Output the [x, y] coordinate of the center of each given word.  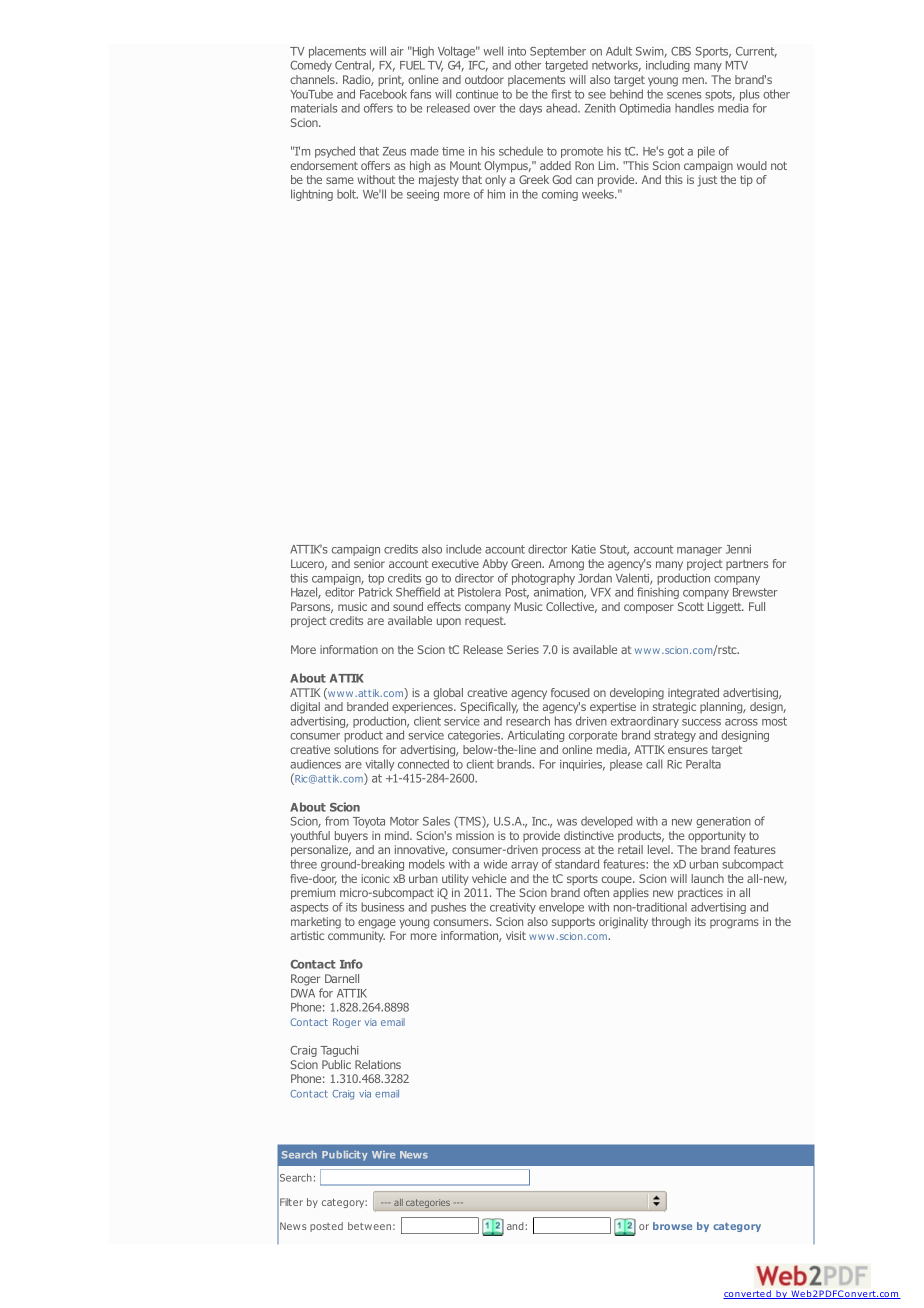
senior [369, 563]
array [524, 866]
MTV [737, 65]
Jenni [738, 549]
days [530, 109]
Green [527, 563]
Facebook [383, 94]
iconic [375, 878]
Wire [383, 1155]
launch [707, 878]
